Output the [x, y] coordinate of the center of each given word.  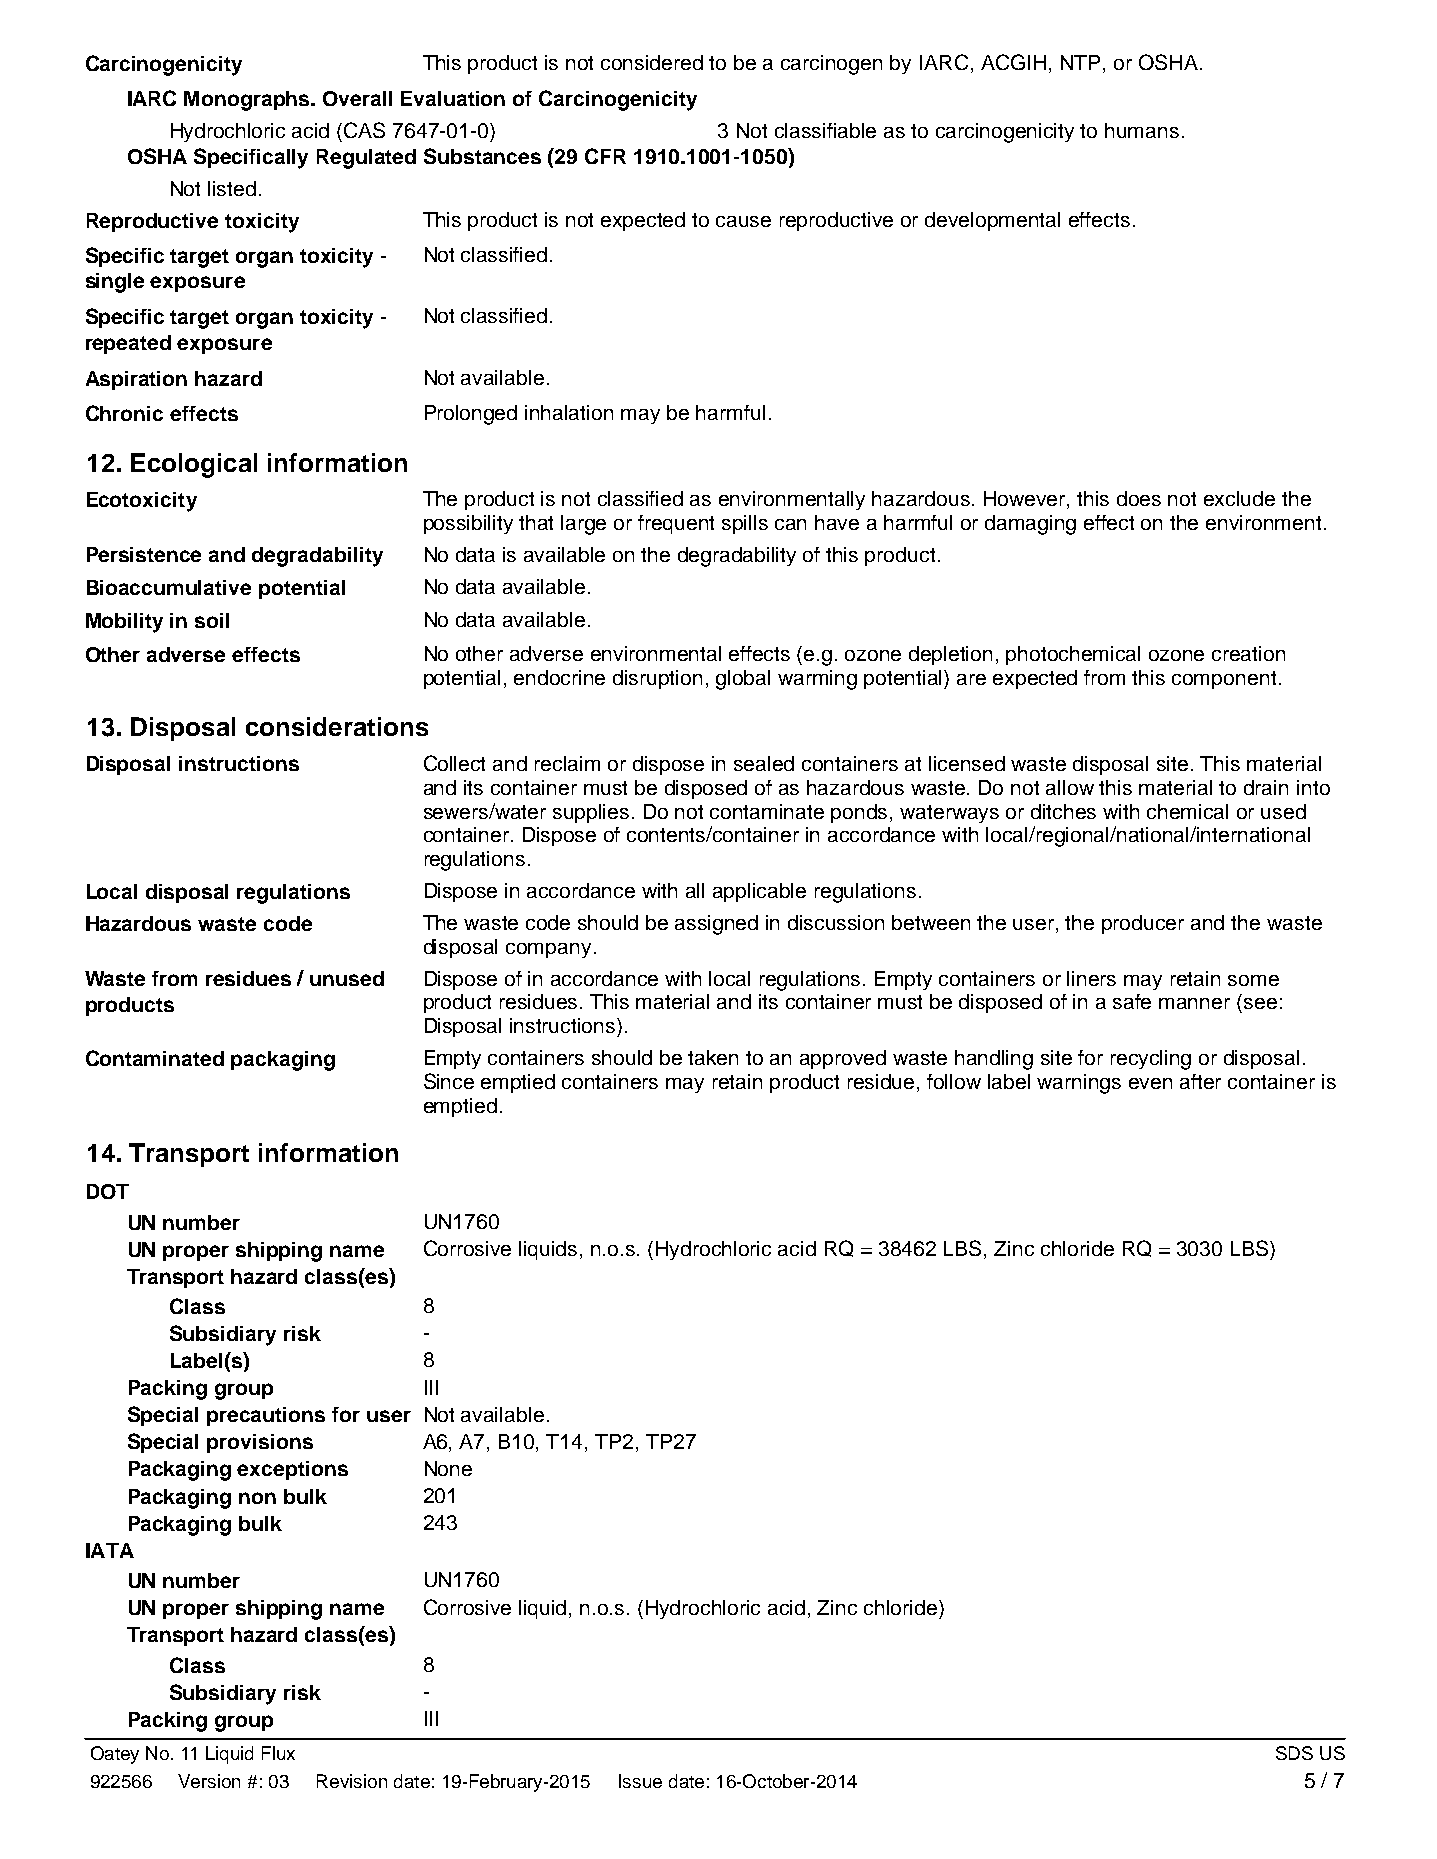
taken [713, 1057]
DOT [108, 1191]
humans [1142, 130]
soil [212, 620]
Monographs [248, 101]
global [743, 680]
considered [652, 62]
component [1224, 680]
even [1150, 1083]
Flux [278, 1753]
